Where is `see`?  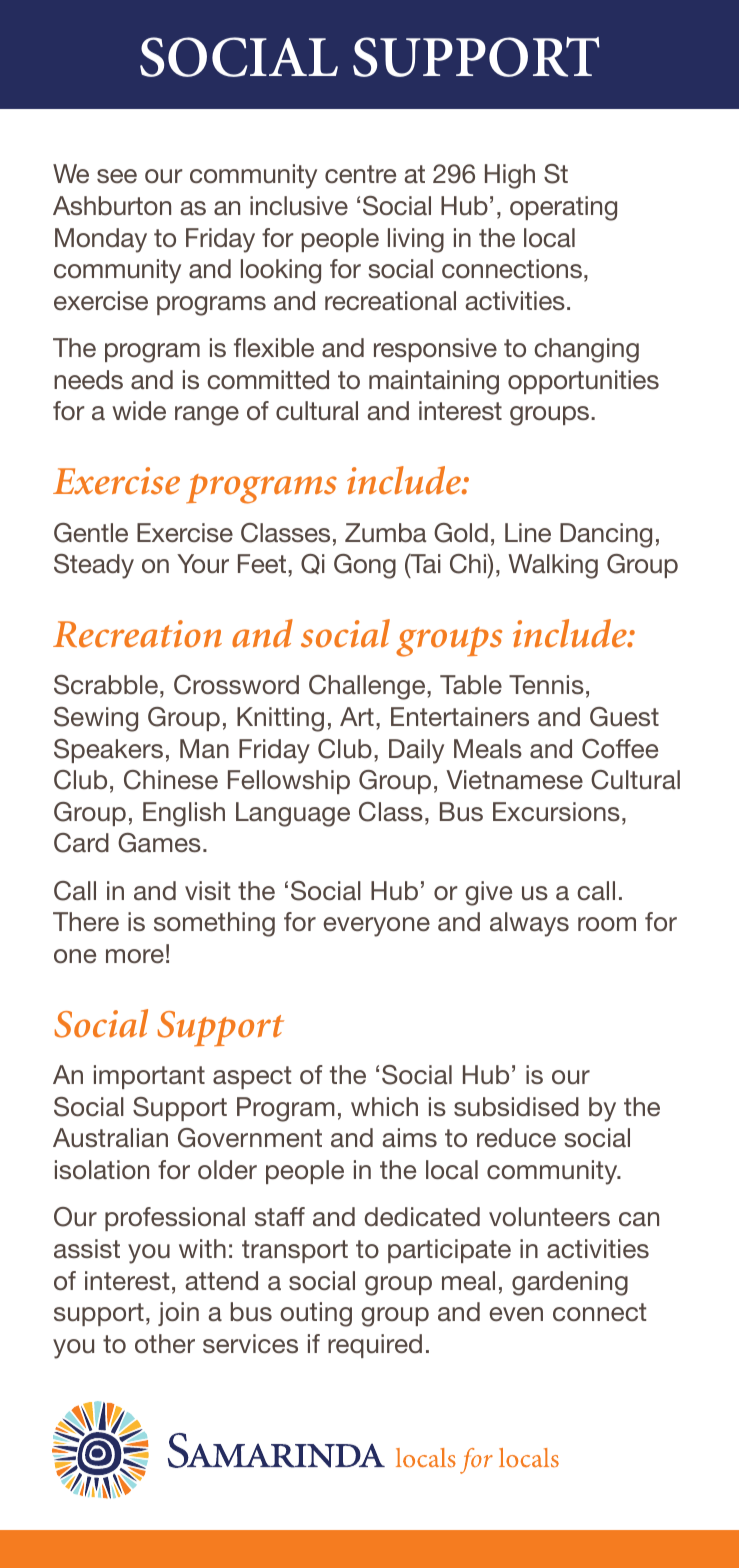 see is located at coordinates (117, 176).
